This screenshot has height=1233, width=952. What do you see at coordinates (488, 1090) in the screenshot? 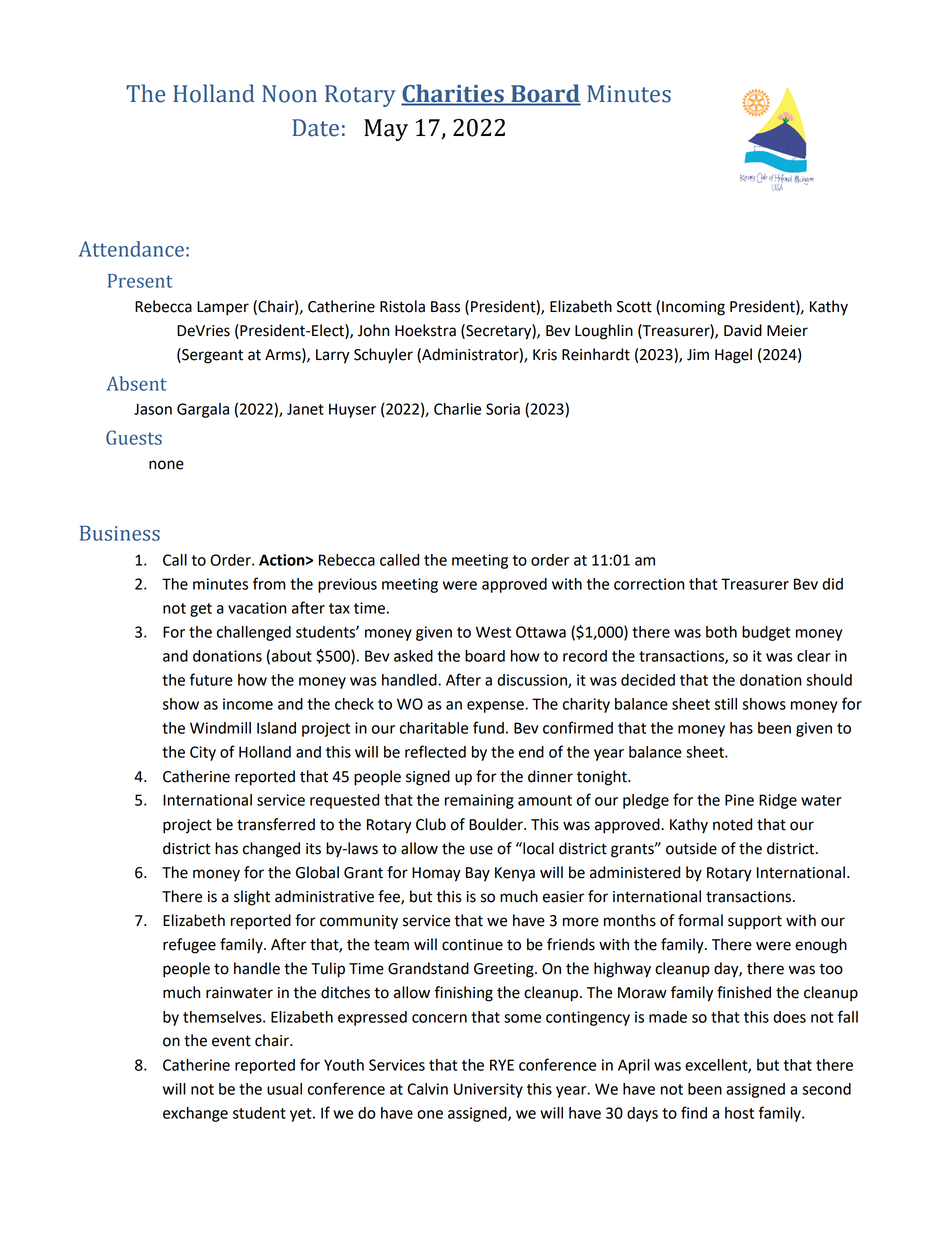
I see `University` at bounding box center [488, 1090].
